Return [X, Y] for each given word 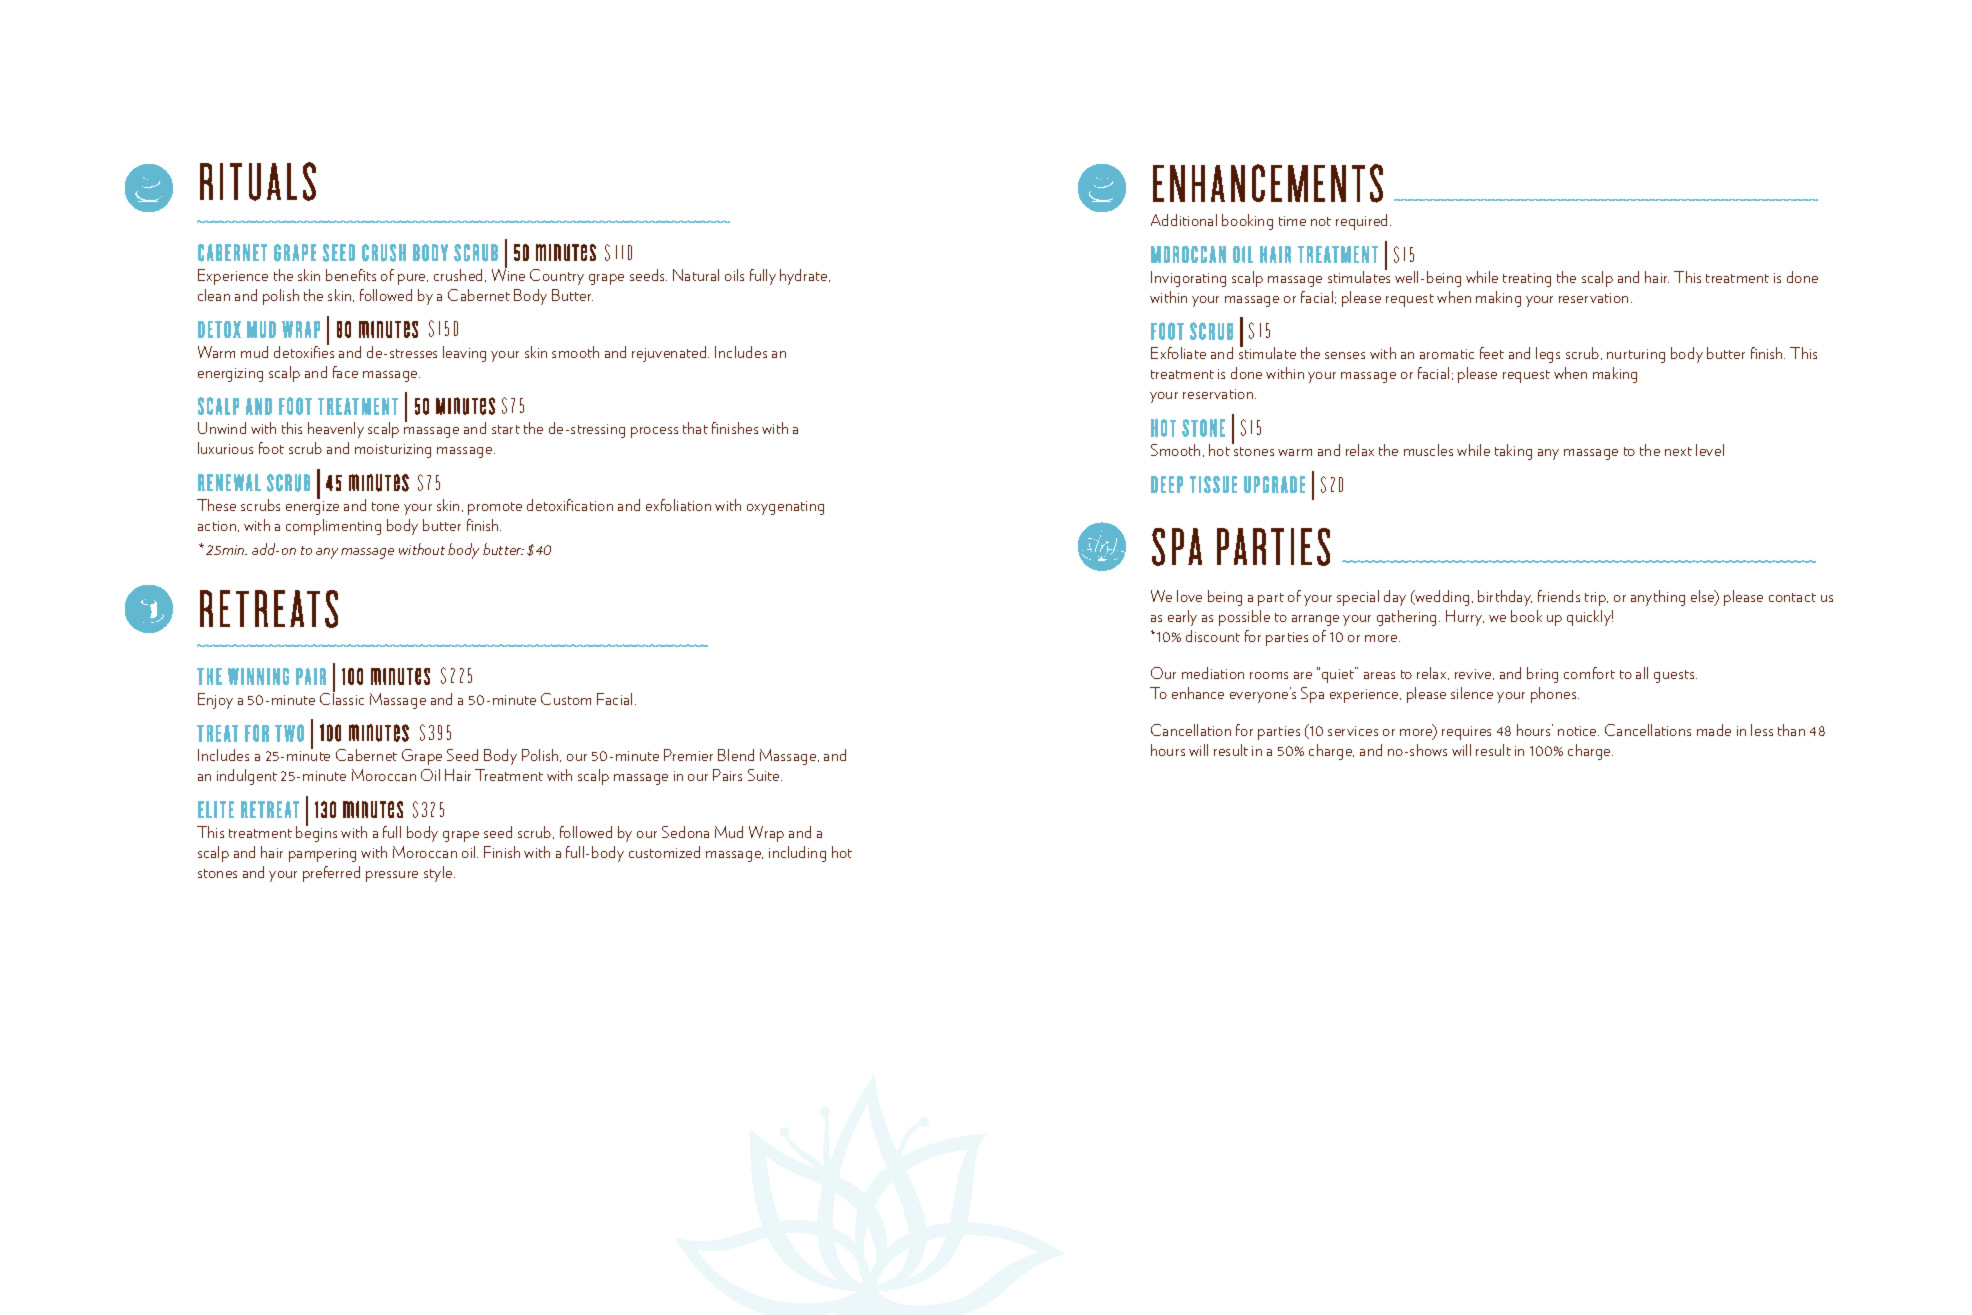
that [695, 428]
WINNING [258, 676]
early [1182, 618]
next [1678, 451]
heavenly [336, 430]
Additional [1184, 220]
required [1363, 222]
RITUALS [258, 181]
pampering [322, 855]
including [797, 854]
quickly [1590, 618]
